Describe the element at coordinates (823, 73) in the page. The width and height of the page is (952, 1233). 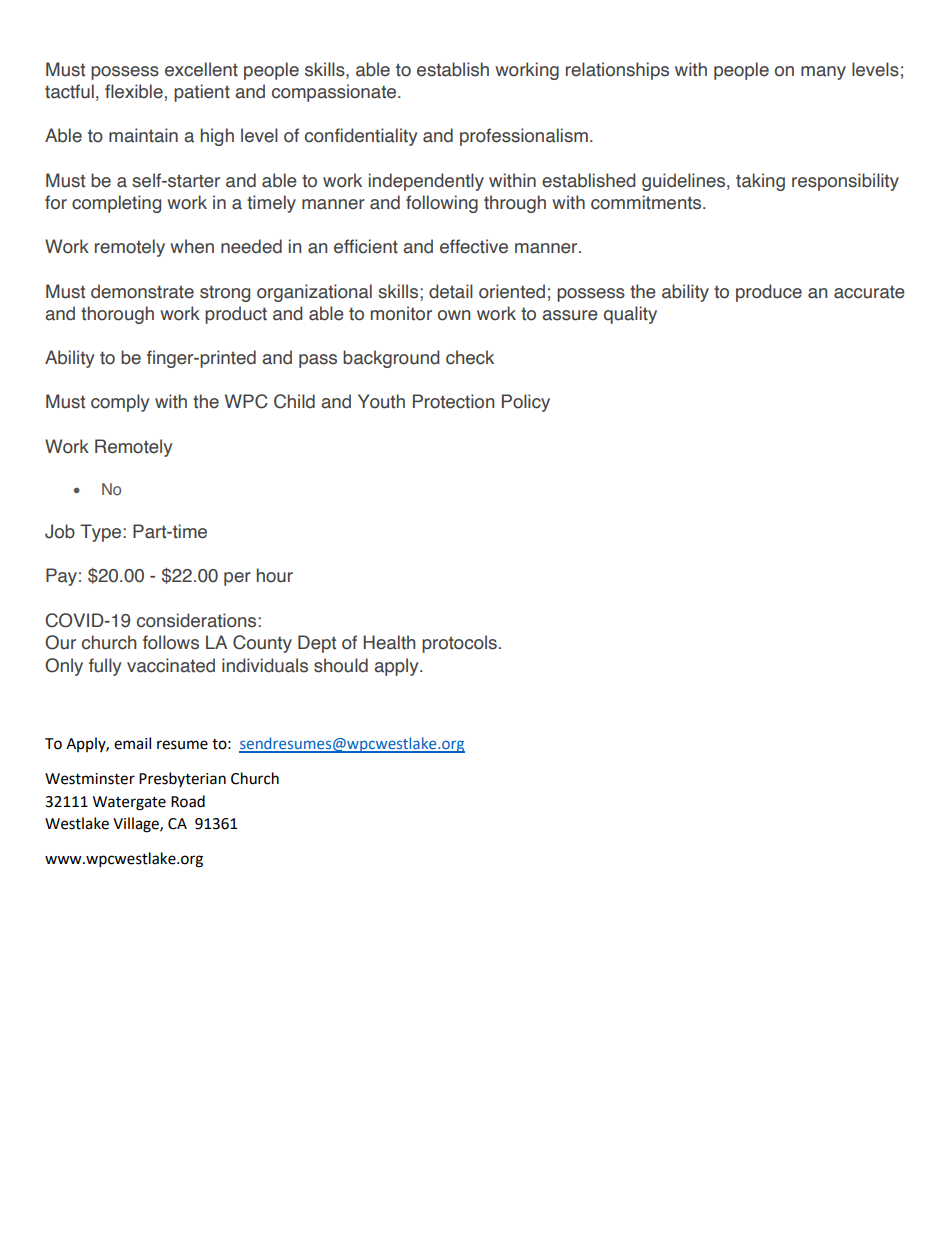
I see `many` at that location.
